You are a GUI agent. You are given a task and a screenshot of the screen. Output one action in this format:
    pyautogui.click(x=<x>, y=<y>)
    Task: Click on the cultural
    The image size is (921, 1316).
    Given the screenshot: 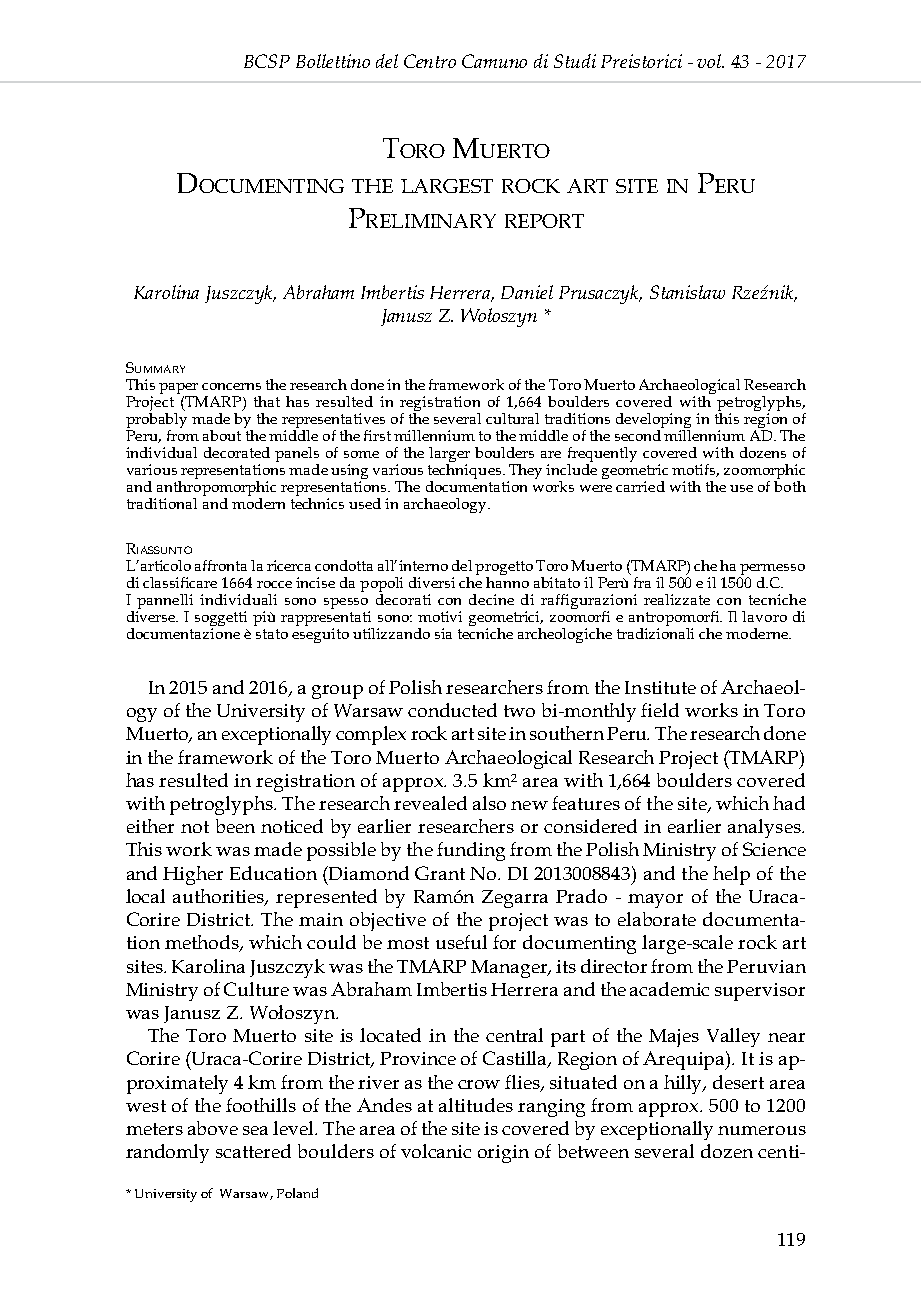 What is the action you would take?
    pyautogui.click(x=512, y=418)
